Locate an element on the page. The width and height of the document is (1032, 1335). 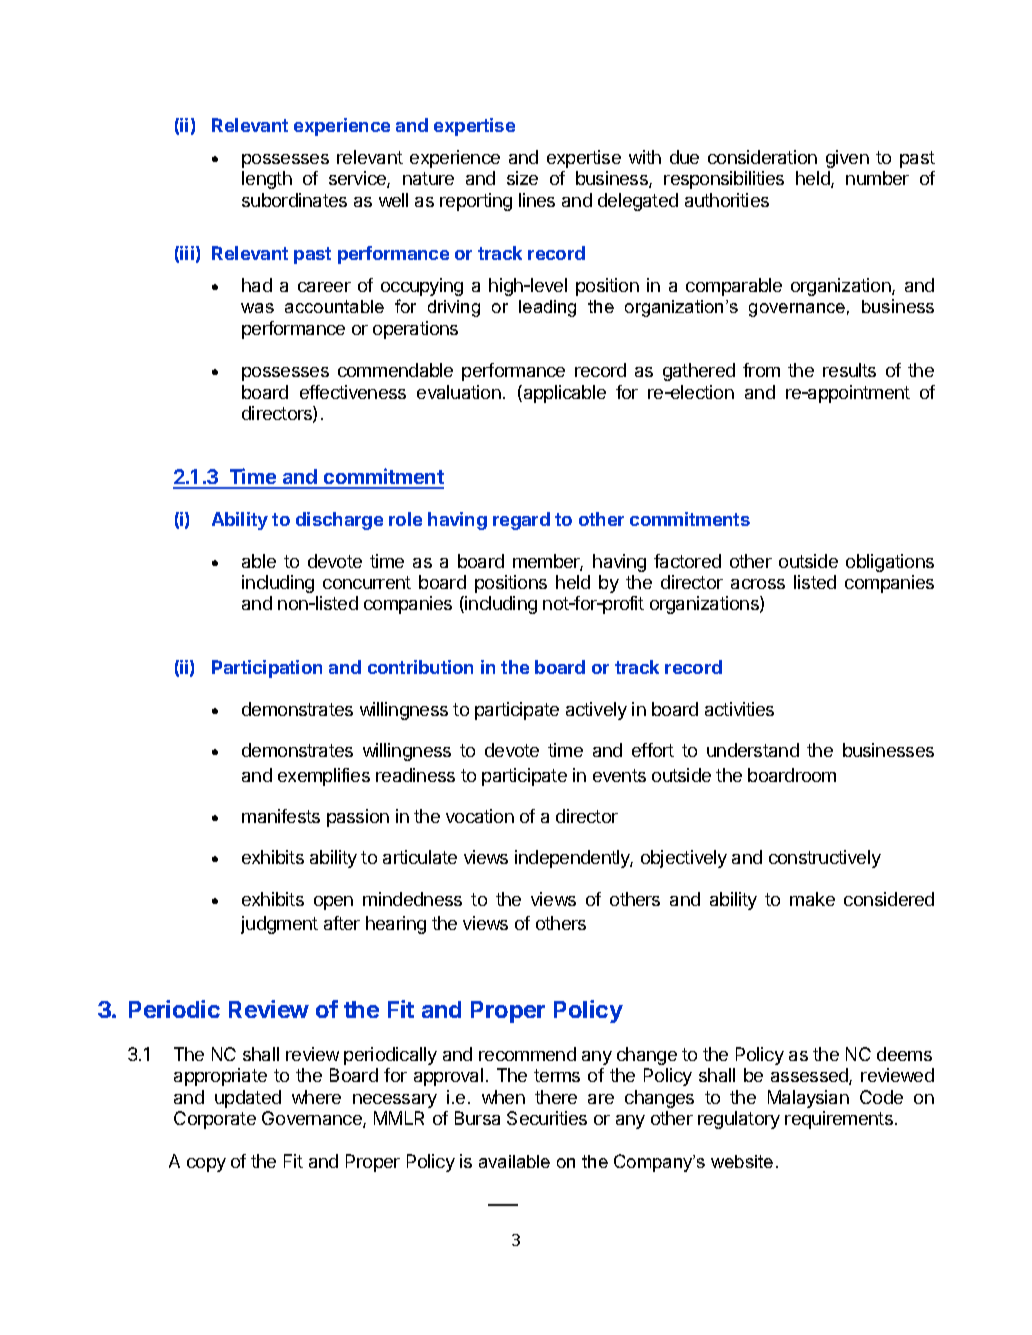
lines is located at coordinates (537, 200).
